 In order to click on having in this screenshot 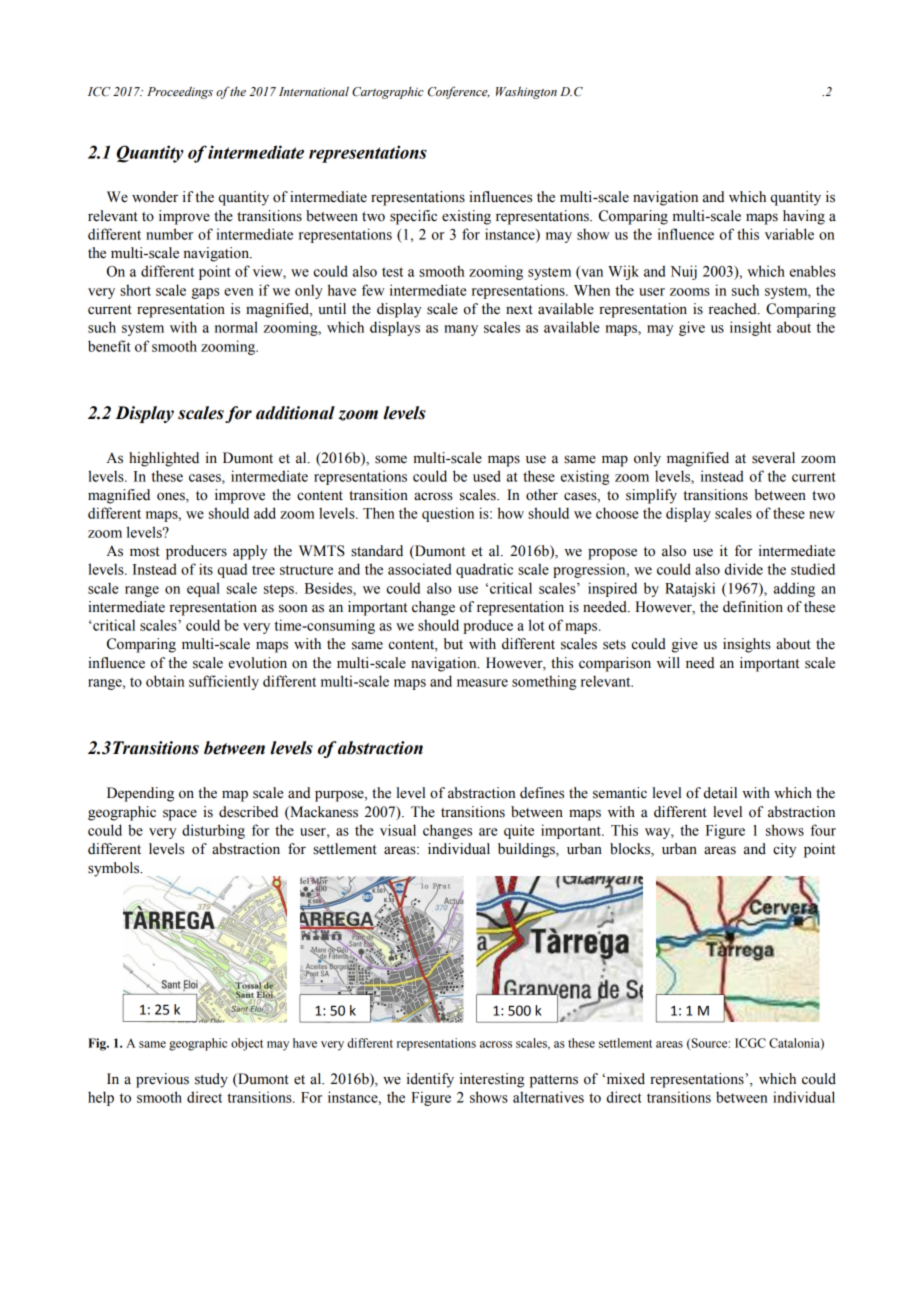, I will do `click(804, 217)`.
